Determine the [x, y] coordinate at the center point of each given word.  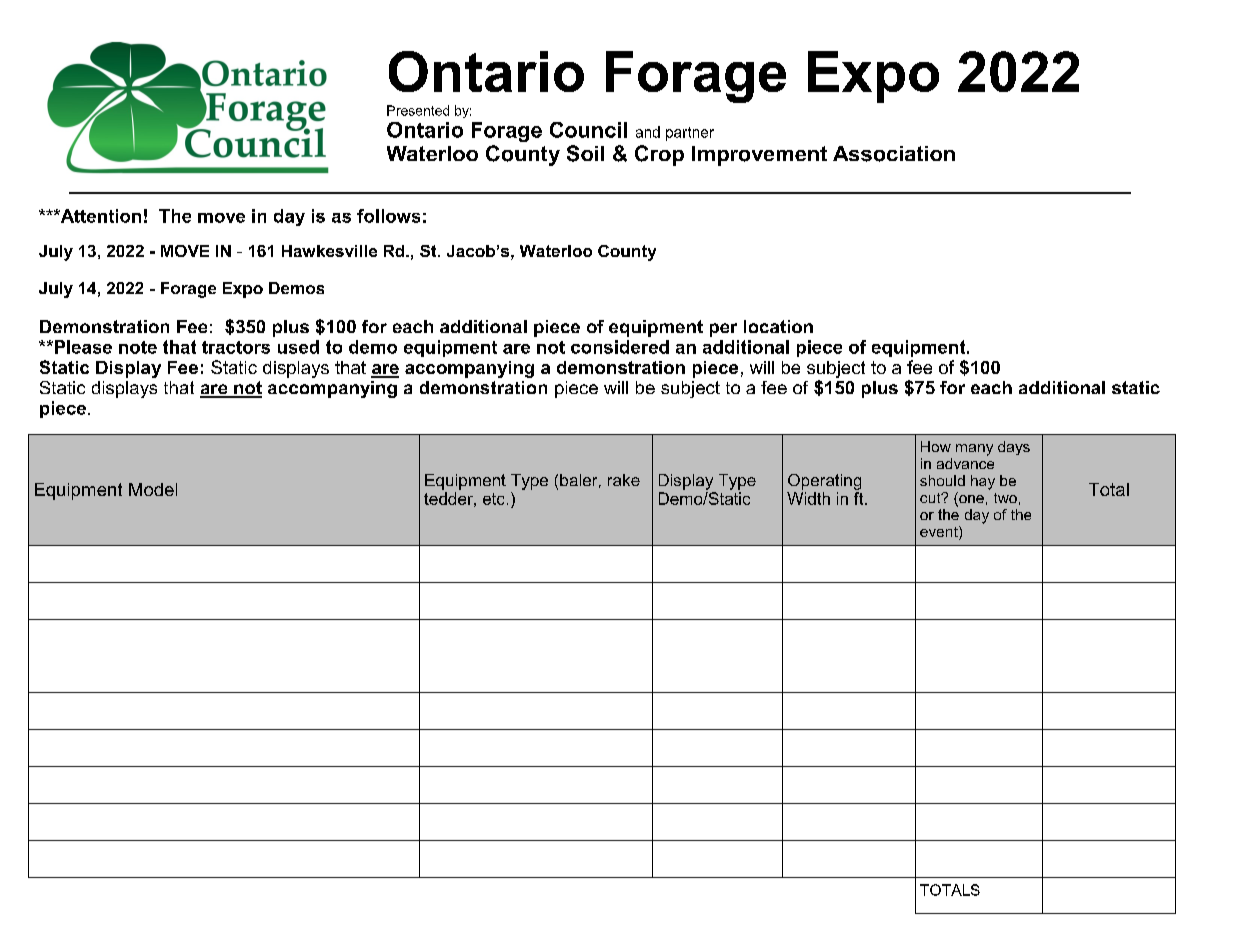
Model [153, 489]
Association [894, 154]
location [778, 326]
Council [588, 130]
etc [493, 499]
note [138, 347]
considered [620, 347]
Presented [418, 110]
